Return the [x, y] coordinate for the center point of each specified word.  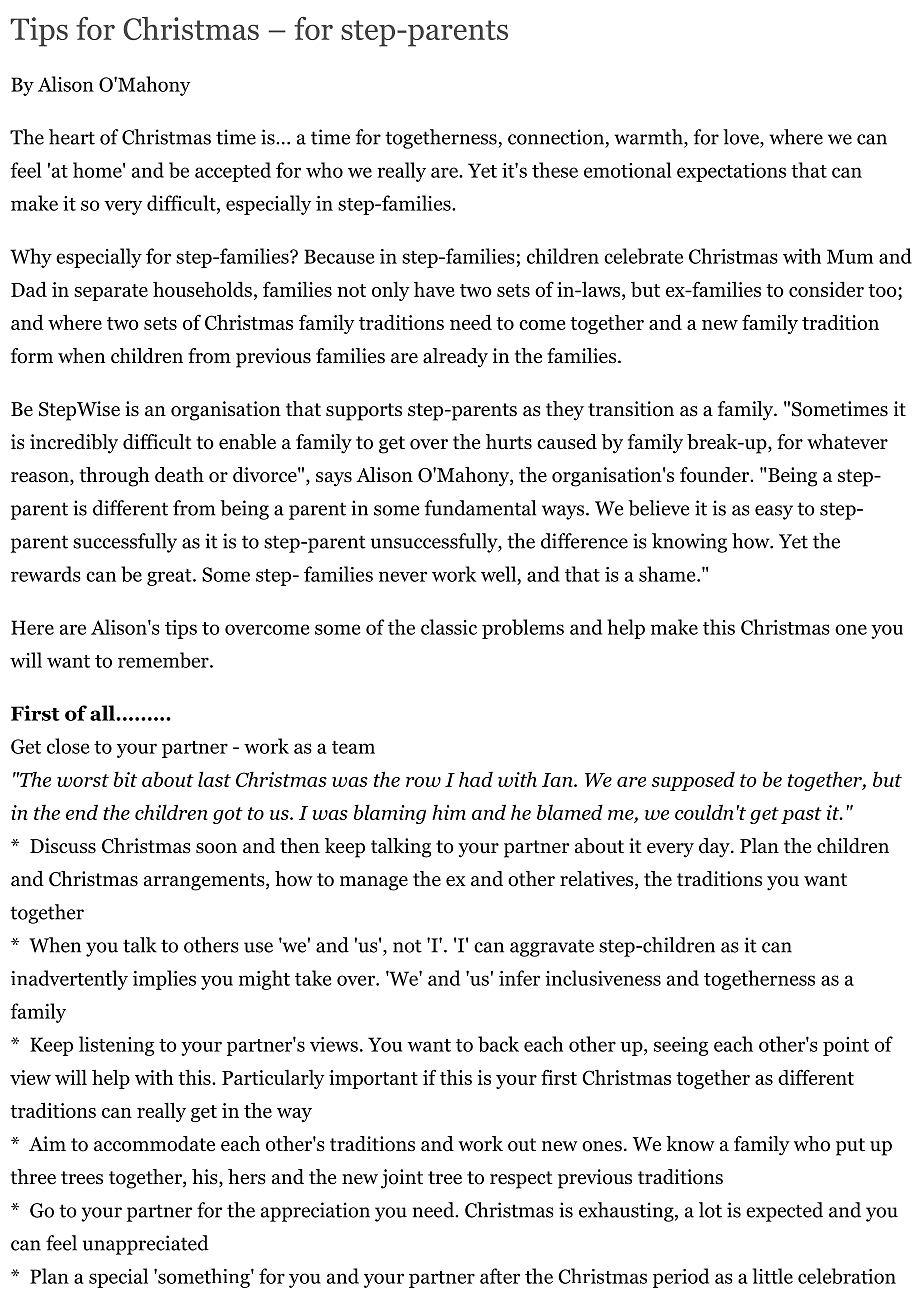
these [555, 170]
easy [774, 512]
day [715, 848]
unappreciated [146, 1245]
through [114, 477]
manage [374, 883]
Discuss [63, 846]
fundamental [480, 508]
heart [72, 137]
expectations [731, 172]
